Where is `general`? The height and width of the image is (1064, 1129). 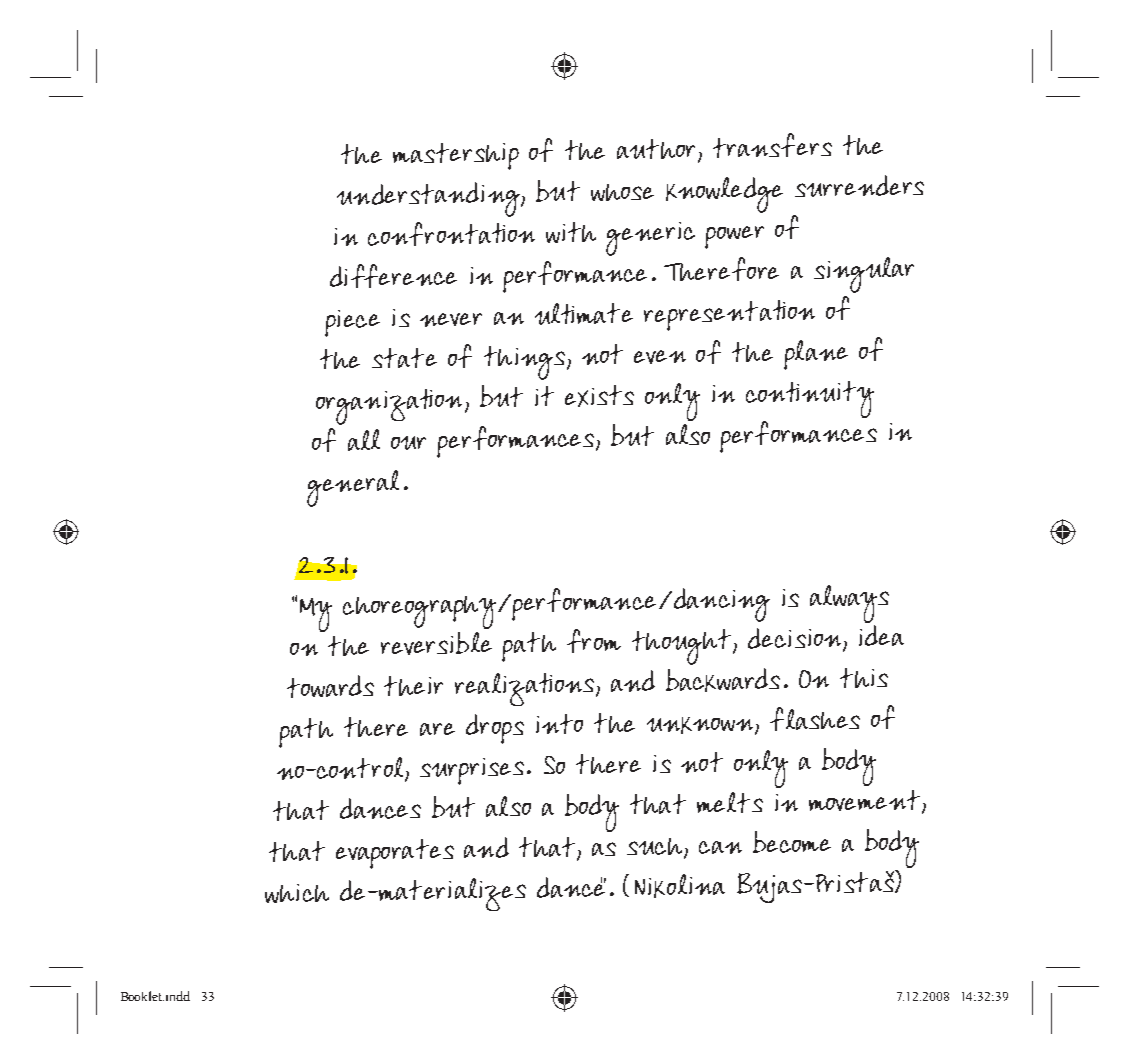
general is located at coordinates (353, 488).
